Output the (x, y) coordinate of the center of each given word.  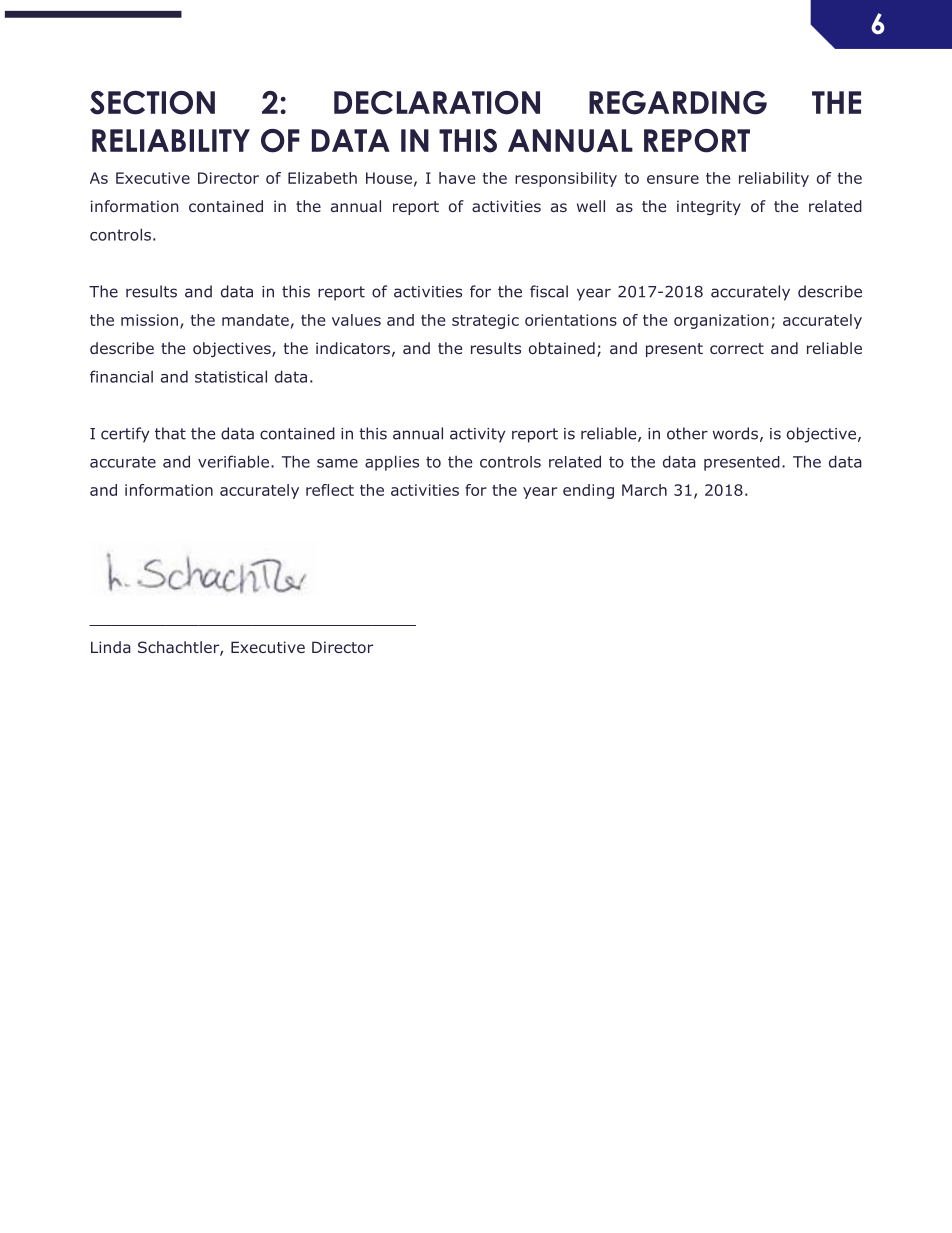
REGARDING (678, 103)
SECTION (152, 103)
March (644, 490)
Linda (111, 647)
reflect (330, 490)
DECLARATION (437, 103)
